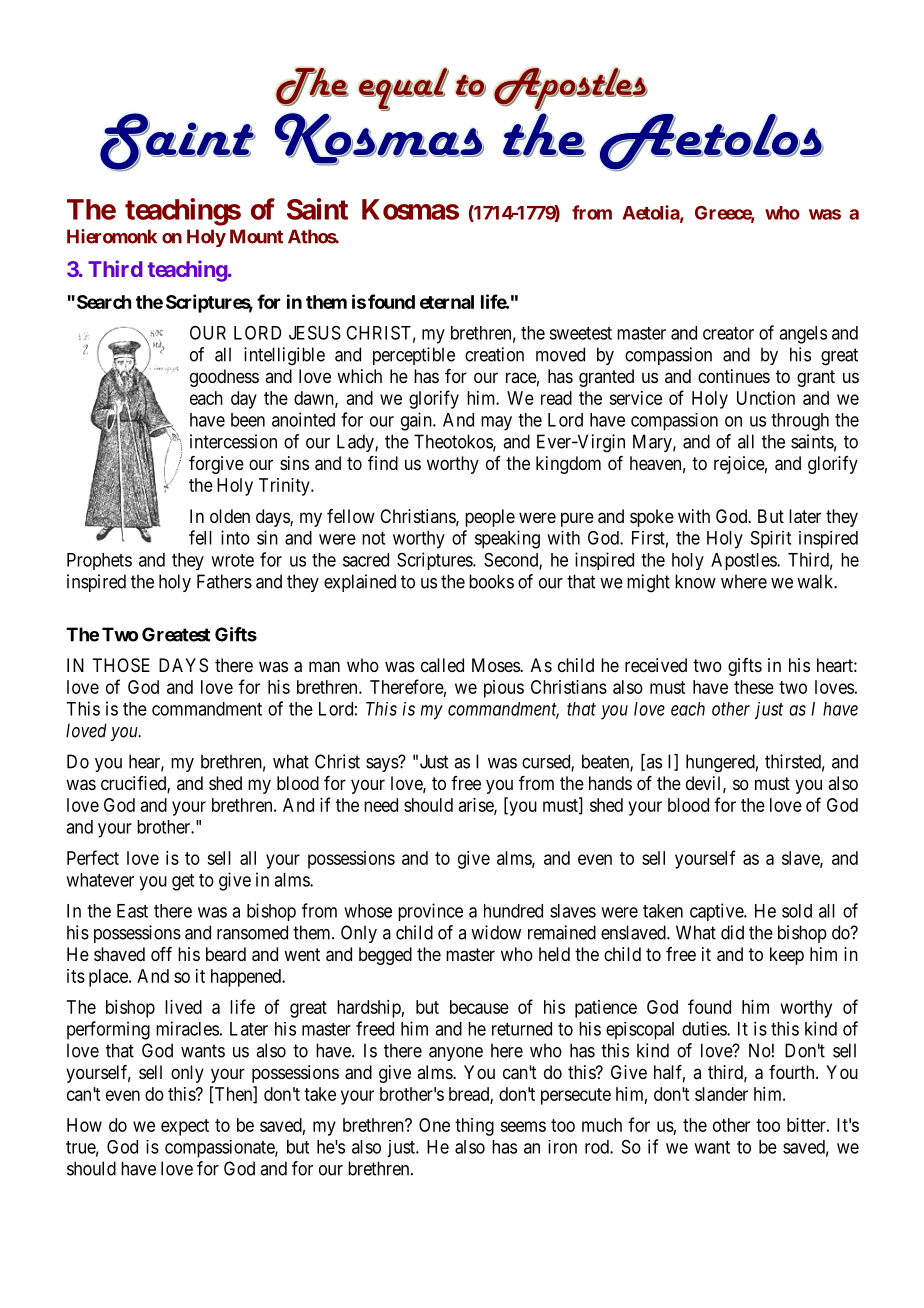 The height and width of the screenshot is (1308, 924). What do you see at coordinates (185, 1127) in the screenshot?
I see `expect` at bounding box center [185, 1127].
